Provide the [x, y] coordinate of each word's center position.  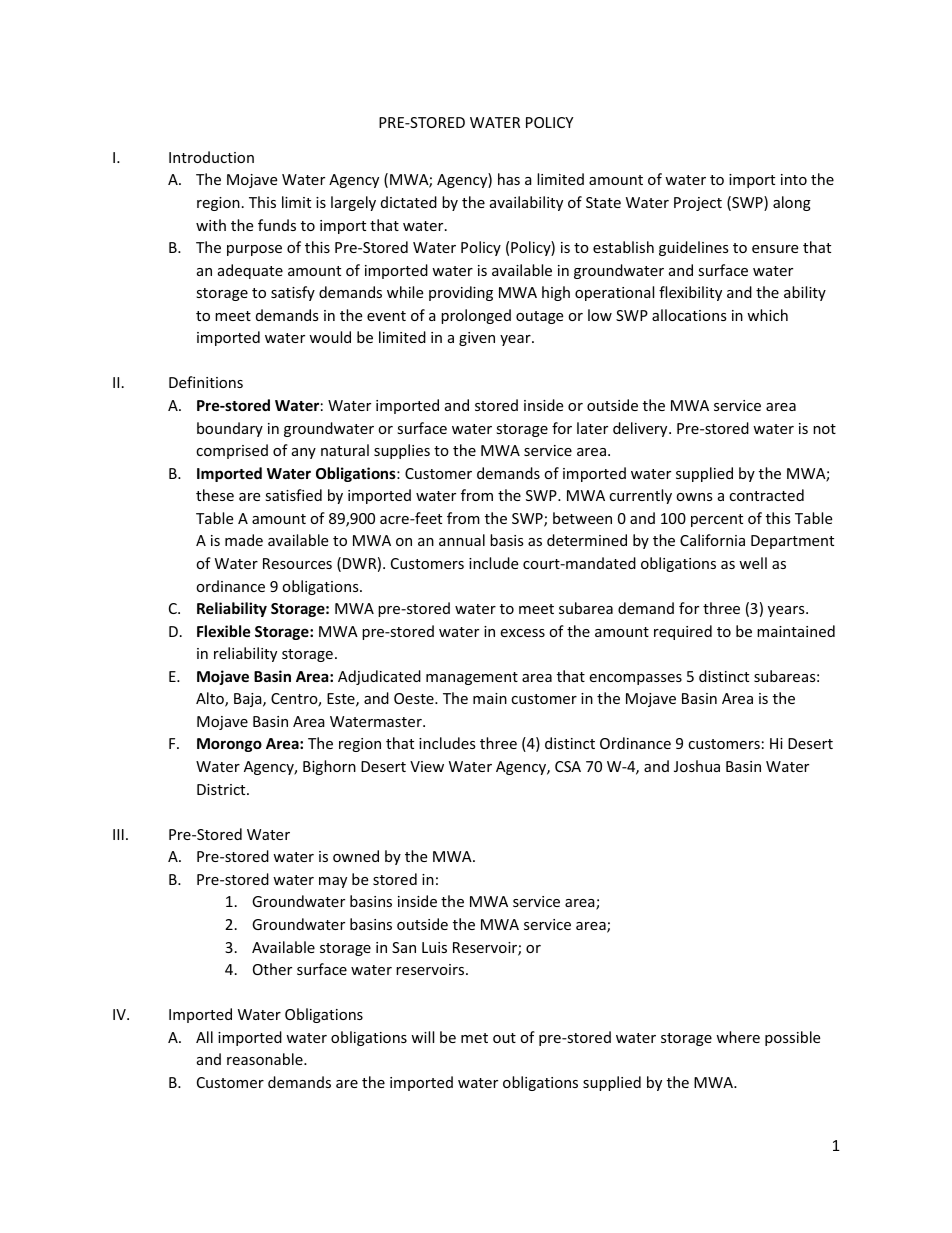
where [738, 1037]
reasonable [266, 1059]
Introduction [211, 157]
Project [698, 204]
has [509, 179]
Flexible [224, 631]
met [474, 1038]
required [683, 632]
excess [522, 633]
